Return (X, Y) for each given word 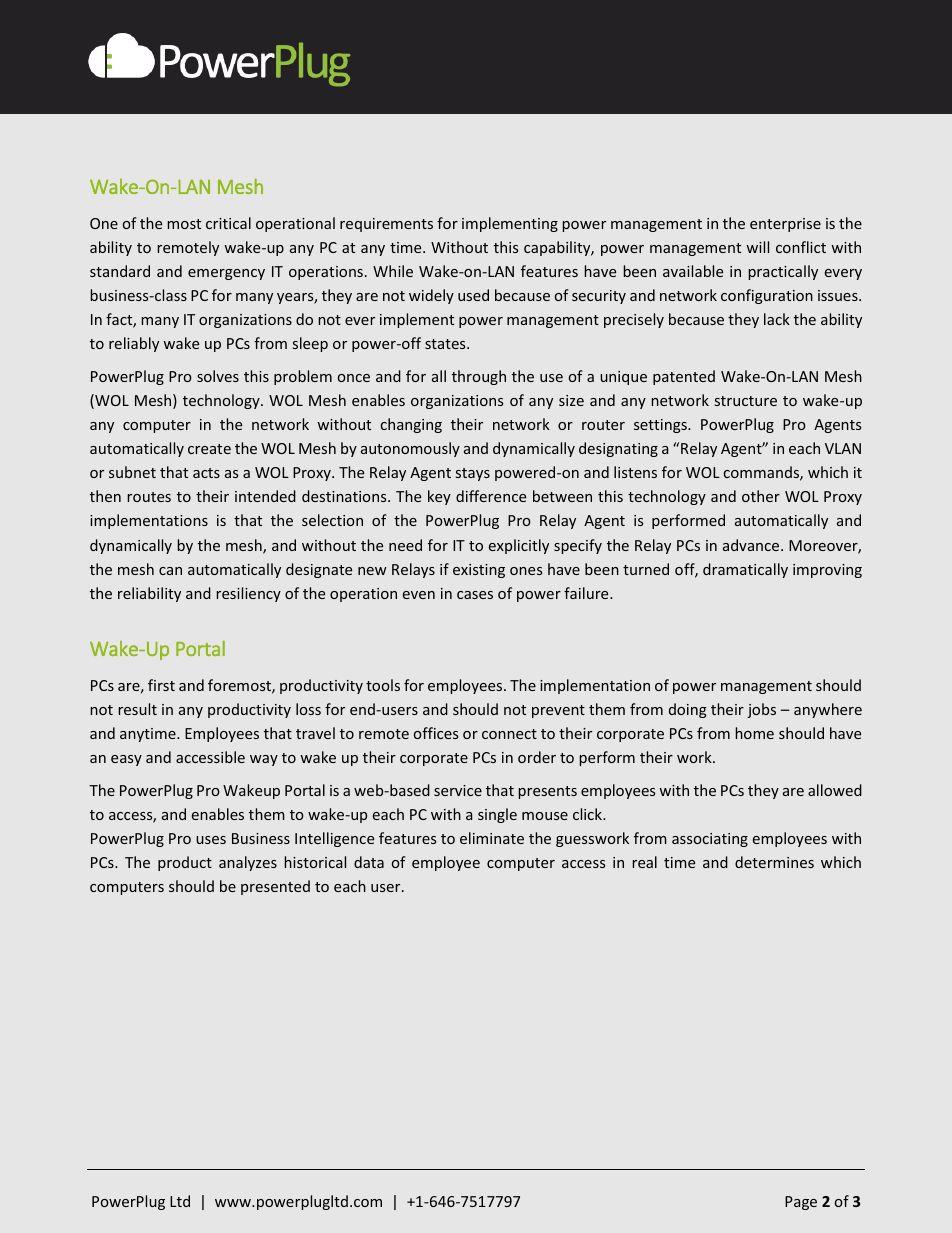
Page (801, 1203)
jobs (761, 710)
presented (275, 887)
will (757, 247)
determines (774, 862)
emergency (226, 274)
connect (509, 734)
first (161, 685)
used (473, 295)
